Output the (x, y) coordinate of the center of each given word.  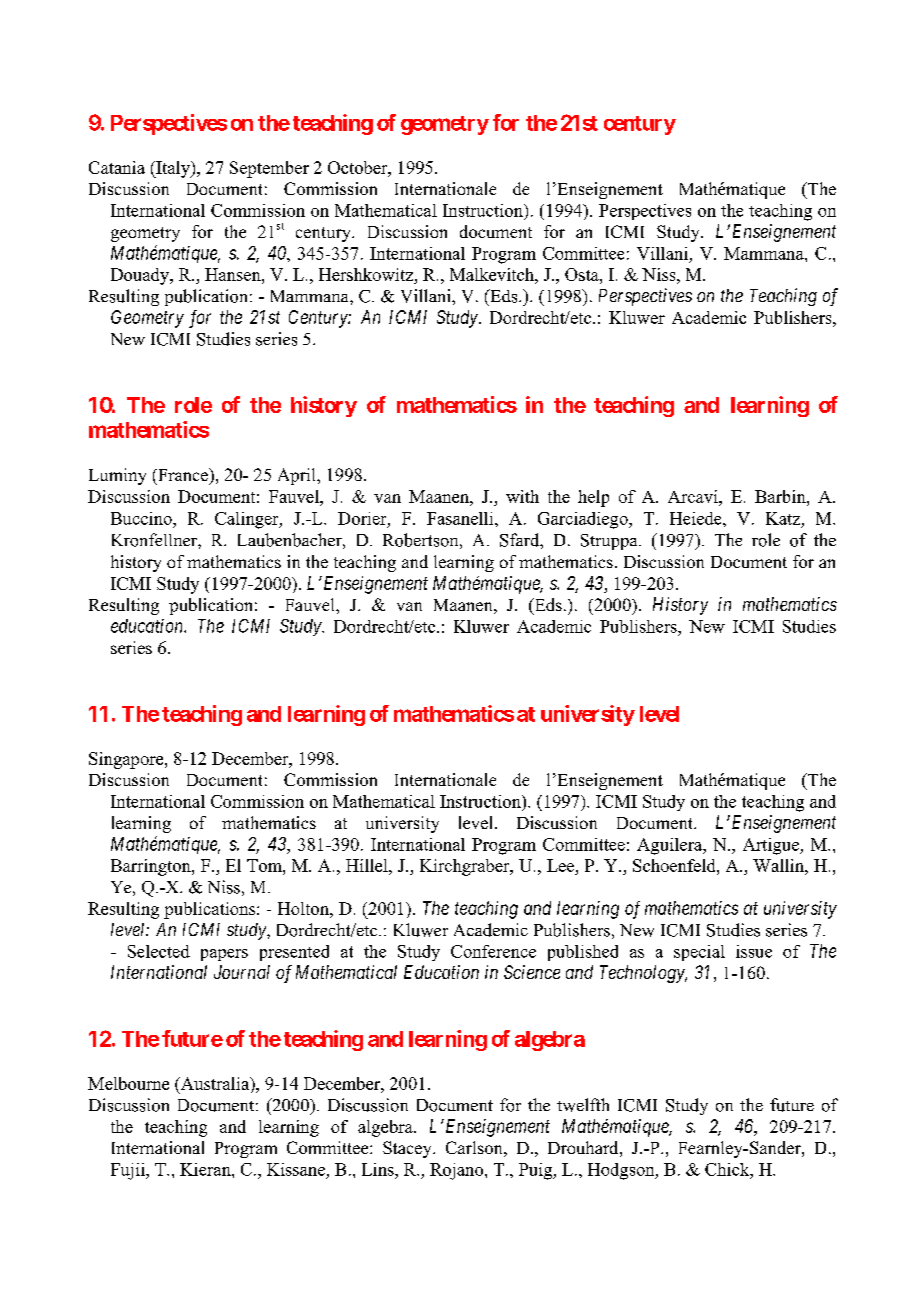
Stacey (408, 1149)
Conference (493, 951)
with (522, 496)
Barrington (152, 867)
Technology (643, 974)
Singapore (127, 760)
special (699, 953)
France (183, 476)
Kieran (206, 1169)
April (298, 476)
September (269, 169)
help (593, 498)
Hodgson (622, 1171)
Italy (173, 169)
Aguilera (671, 846)
